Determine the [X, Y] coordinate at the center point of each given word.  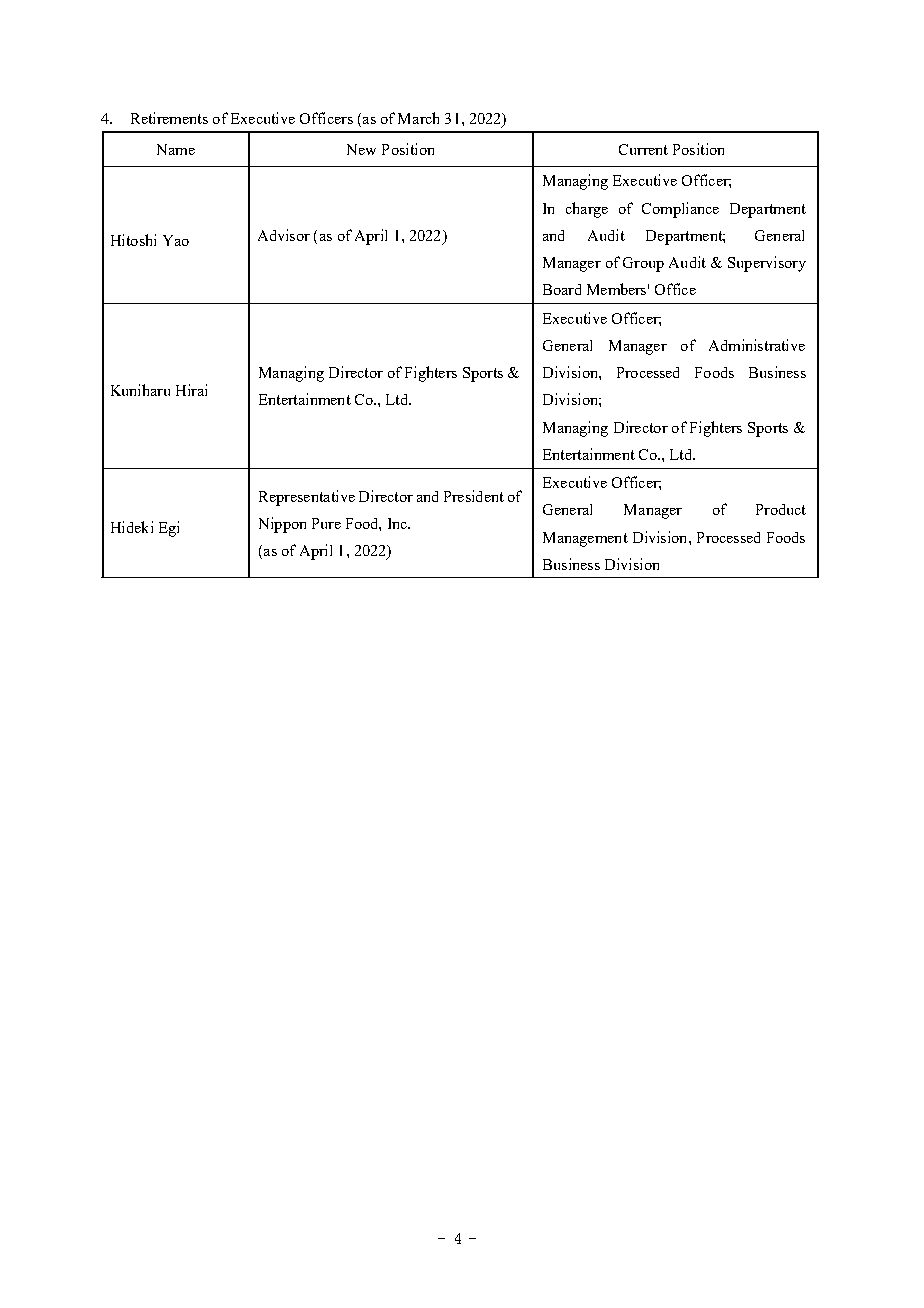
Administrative [757, 345]
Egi [169, 529]
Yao [176, 240]
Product [781, 509]
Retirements [169, 118]
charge [587, 210]
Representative [307, 498]
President [474, 496]
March [418, 118]
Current [643, 149]
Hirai [191, 390]
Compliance [680, 210]
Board [562, 289]
